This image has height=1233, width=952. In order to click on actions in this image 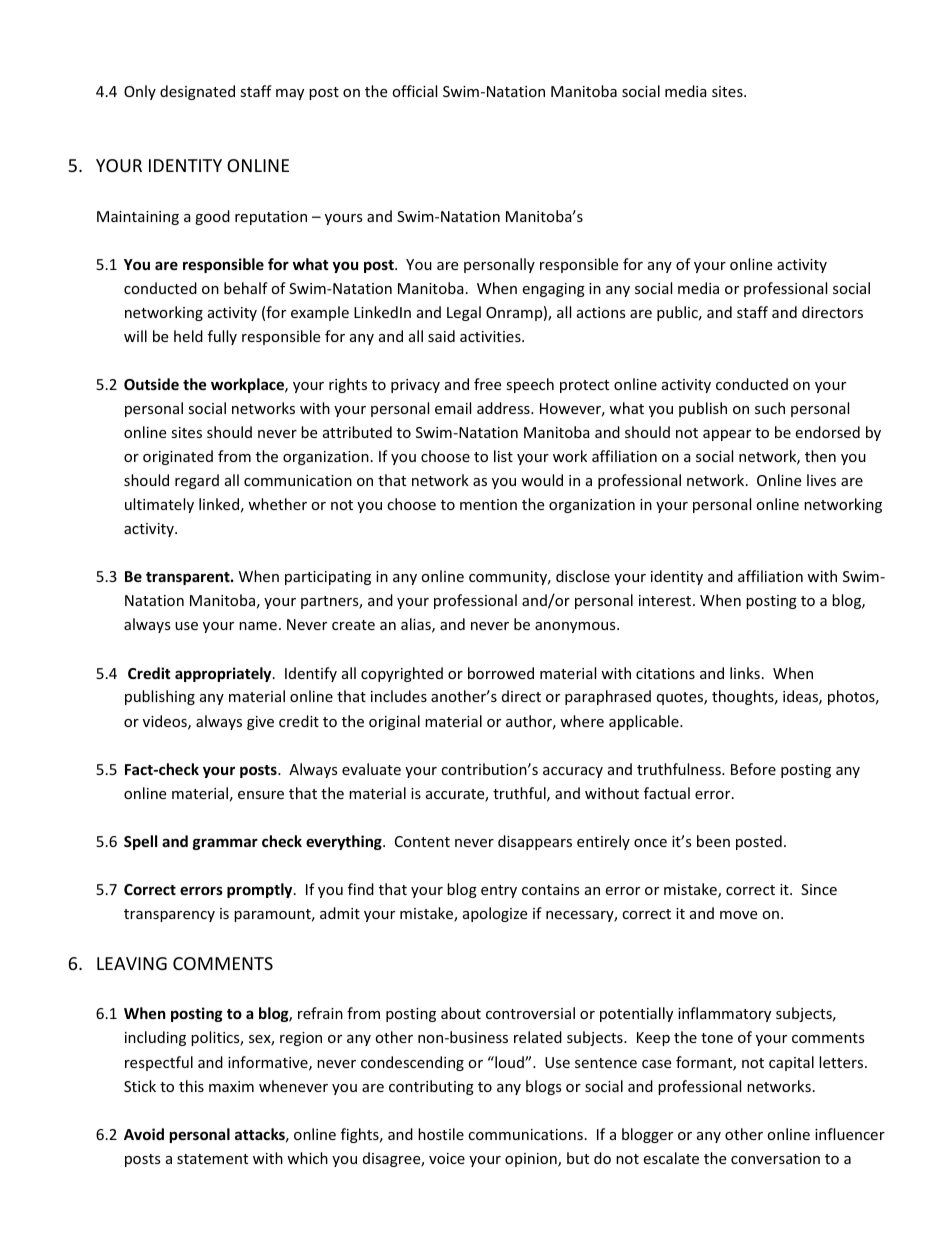, I will do `click(601, 312)`.
